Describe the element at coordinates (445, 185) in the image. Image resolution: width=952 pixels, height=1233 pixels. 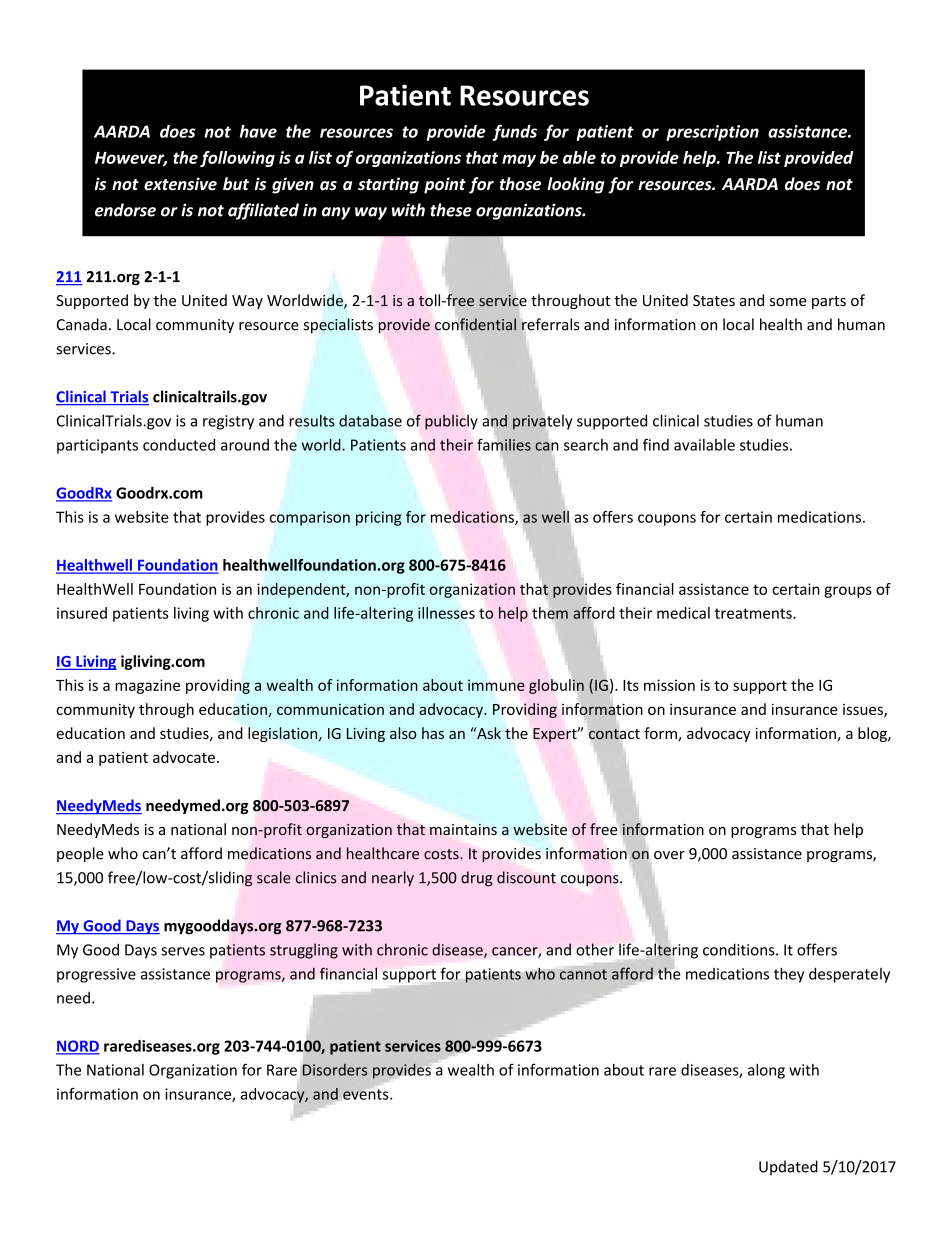
I see `point` at that location.
